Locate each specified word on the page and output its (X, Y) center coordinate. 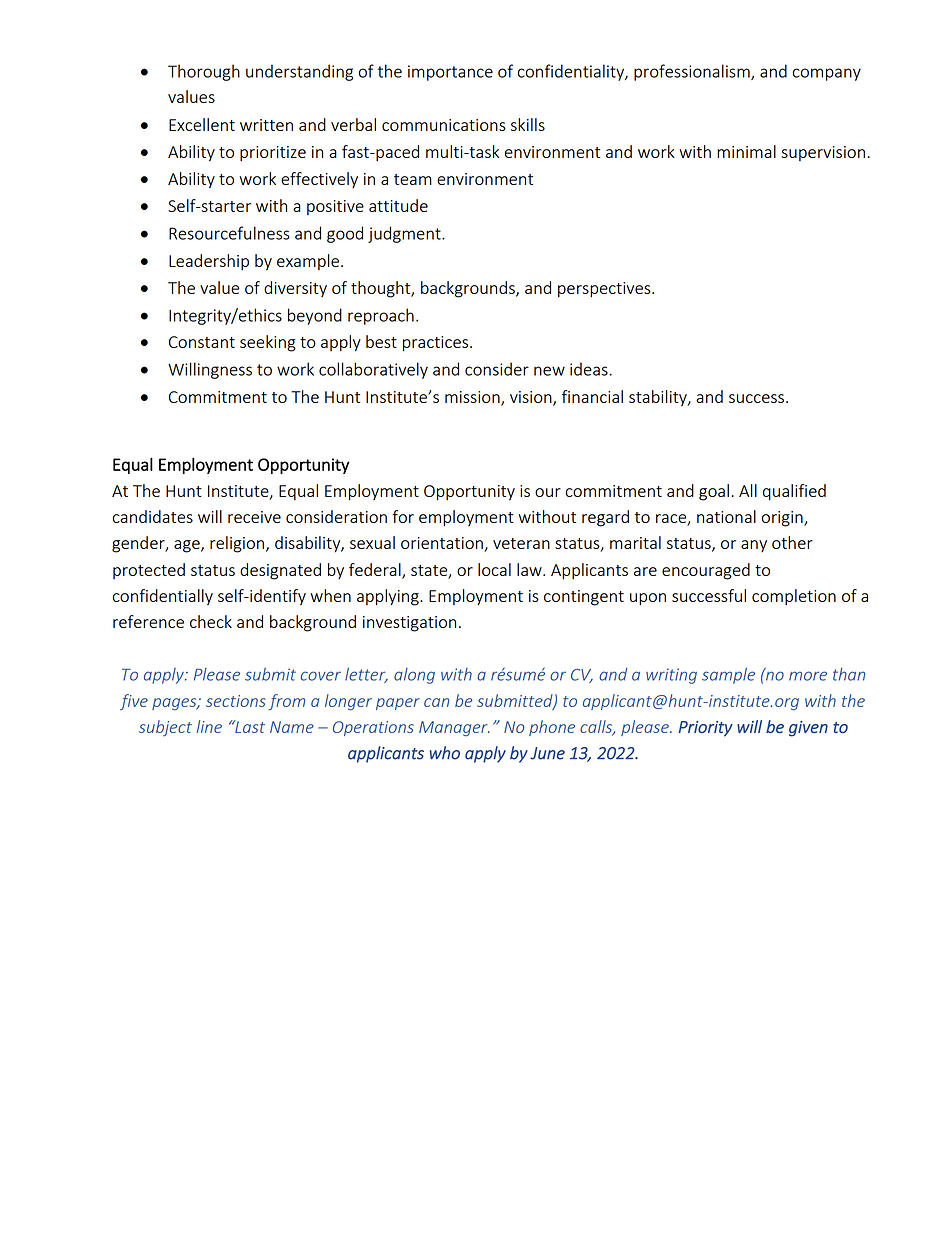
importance (450, 73)
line (209, 726)
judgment (405, 234)
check (211, 621)
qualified (794, 492)
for (403, 516)
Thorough (204, 72)
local (494, 569)
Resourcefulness (229, 233)
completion (794, 597)
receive (254, 517)
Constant (202, 342)
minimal (746, 151)
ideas (590, 369)
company (827, 74)
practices (437, 344)
